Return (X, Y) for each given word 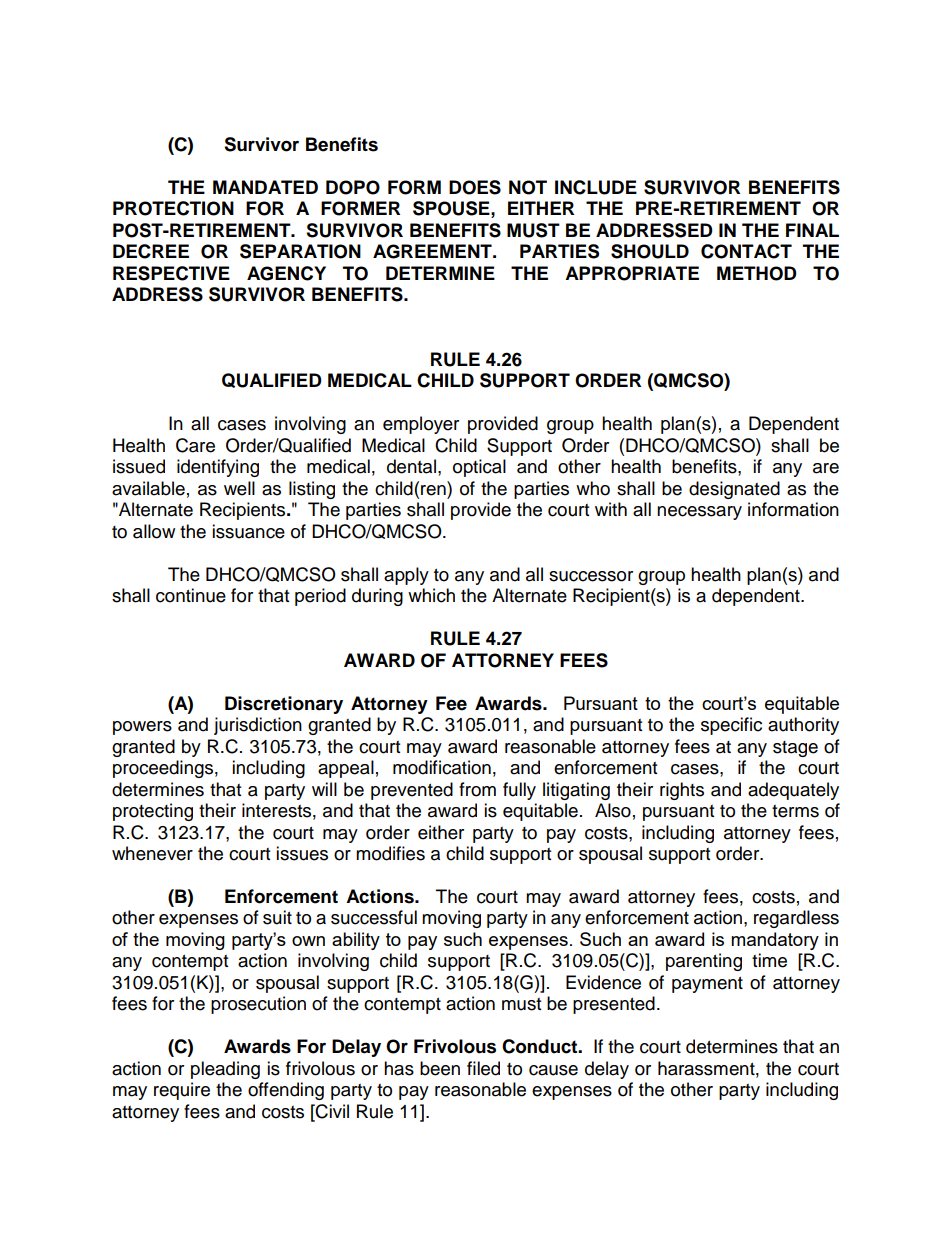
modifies (390, 853)
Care (195, 445)
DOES (475, 187)
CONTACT (746, 251)
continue (191, 595)
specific (731, 726)
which (431, 595)
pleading (225, 1070)
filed (483, 1068)
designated (734, 490)
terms (795, 811)
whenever (152, 853)
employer (421, 425)
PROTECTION (173, 208)
